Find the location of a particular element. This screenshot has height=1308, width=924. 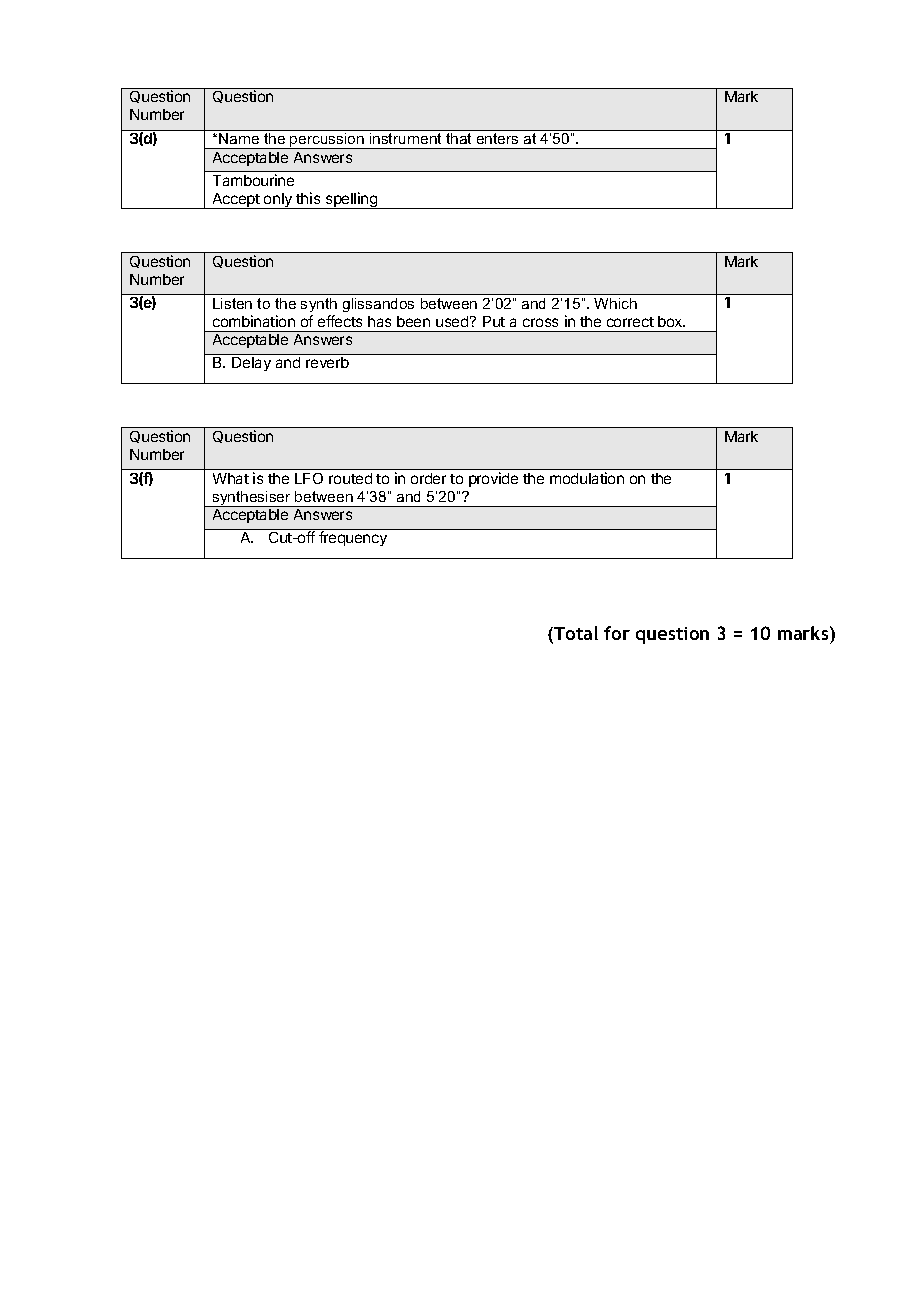

Delay is located at coordinates (251, 364).
